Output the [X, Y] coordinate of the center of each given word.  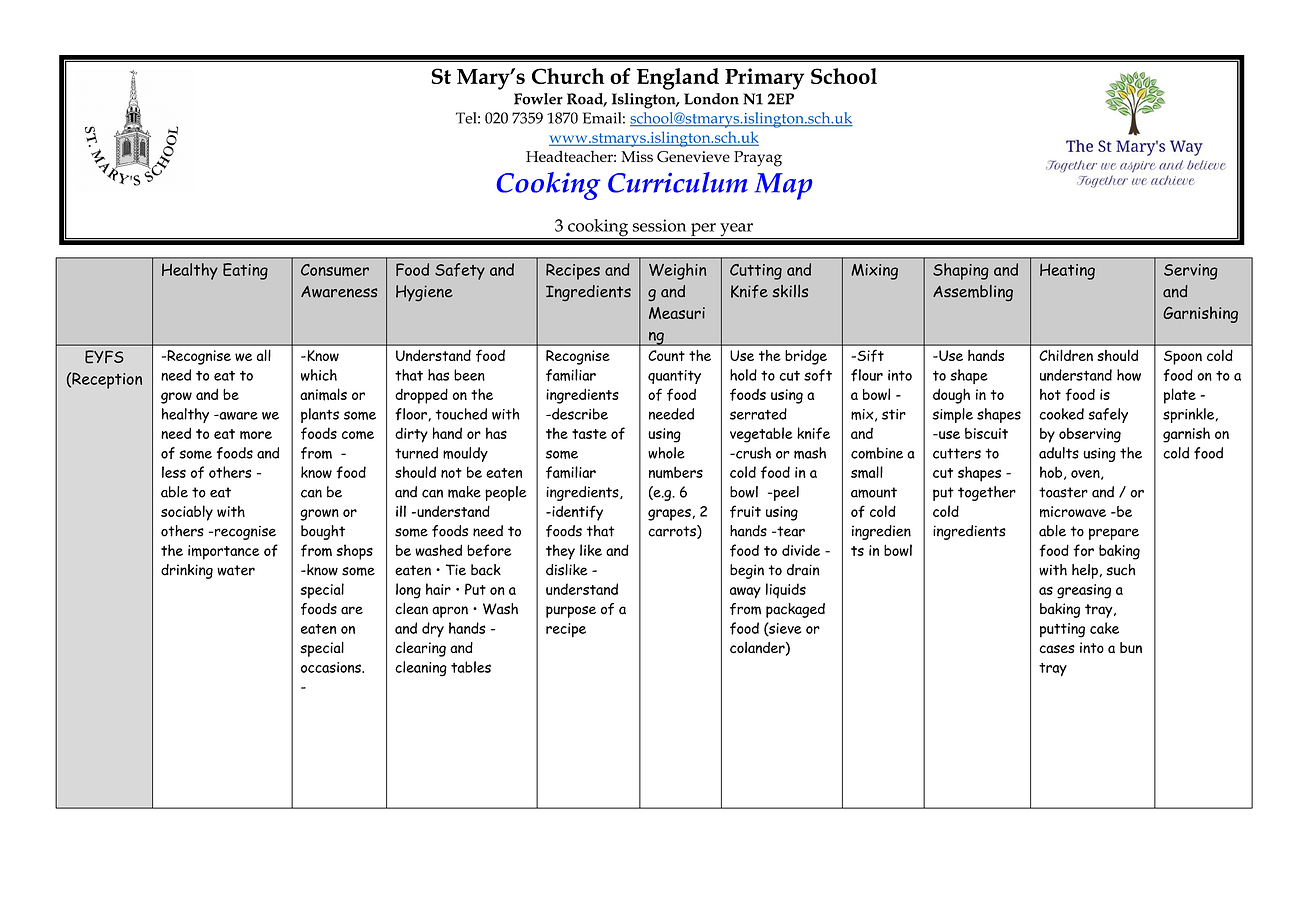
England [678, 79]
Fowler [538, 99]
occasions [332, 667]
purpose [571, 612]
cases [1057, 649]
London [711, 99]
